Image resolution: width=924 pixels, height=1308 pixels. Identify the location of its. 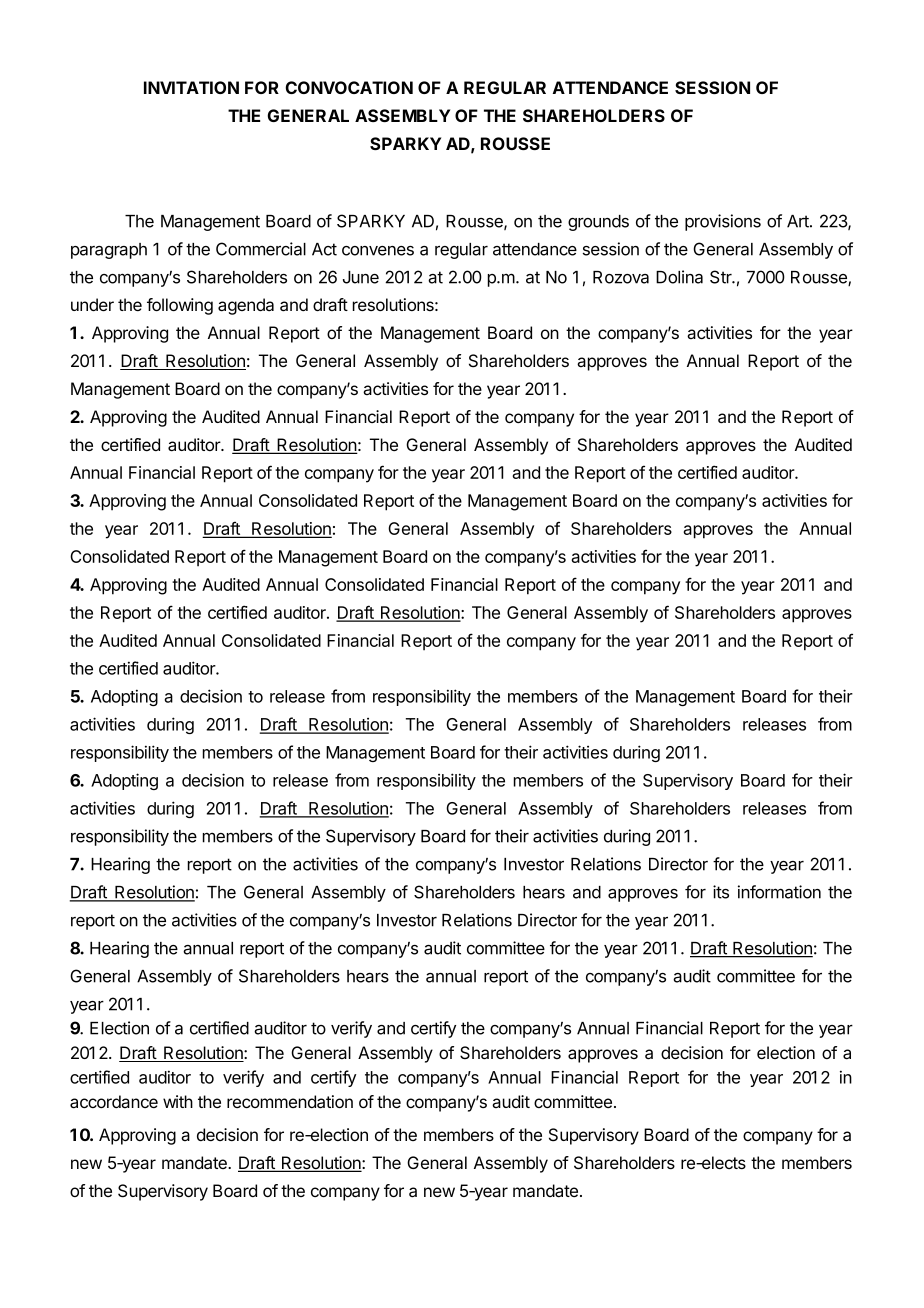
(721, 892).
